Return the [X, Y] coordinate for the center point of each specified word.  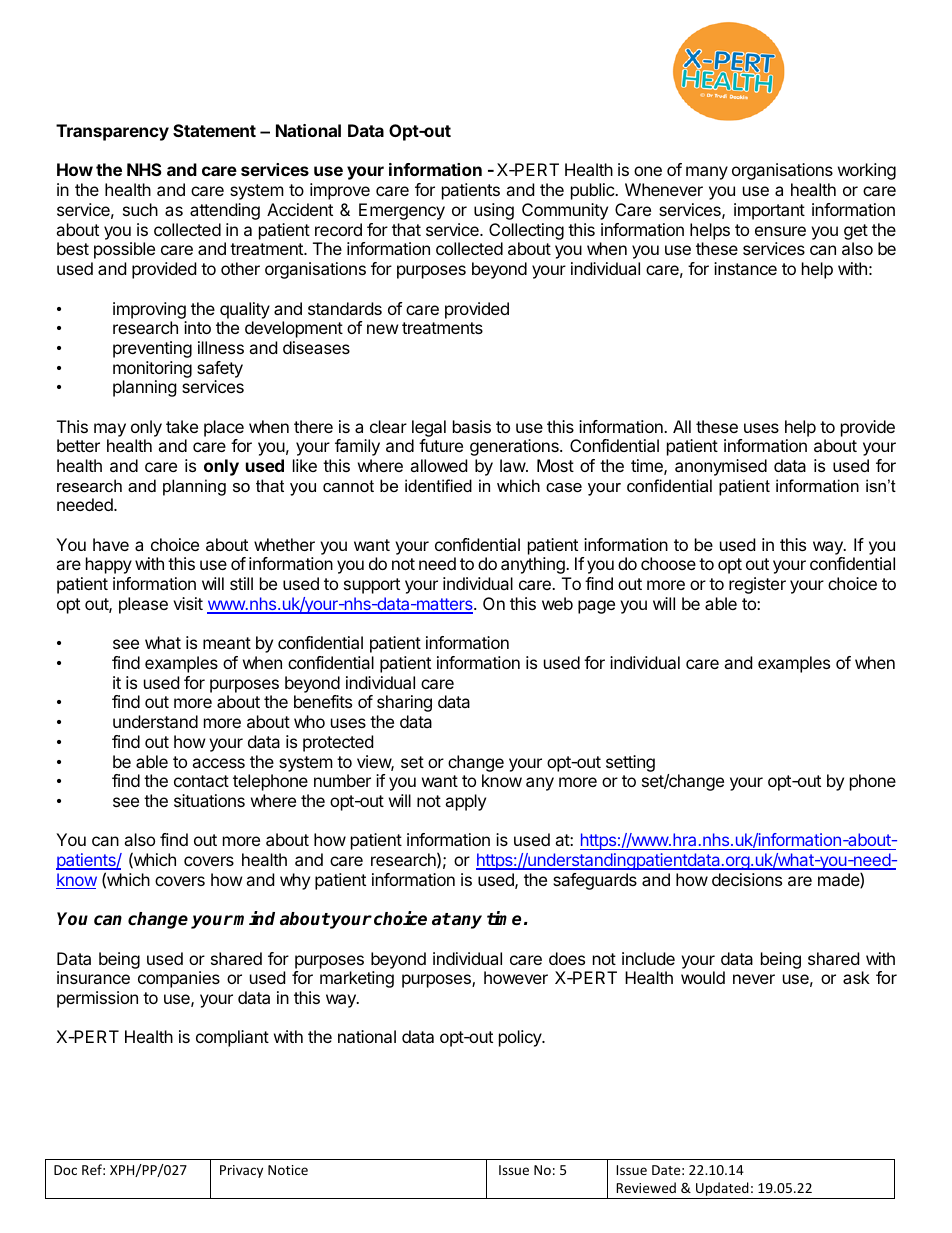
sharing [404, 703]
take [182, 426]
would [703, 977]
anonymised [721, 467]
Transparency [112, 132]
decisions [747, 879]
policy [521, 1038]
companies [179, 979]
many [707, 173]
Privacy [241, 1171]
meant [227, 643]
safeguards [595, 881]
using [494, 211]
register [757, 585]
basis [472, 426]
